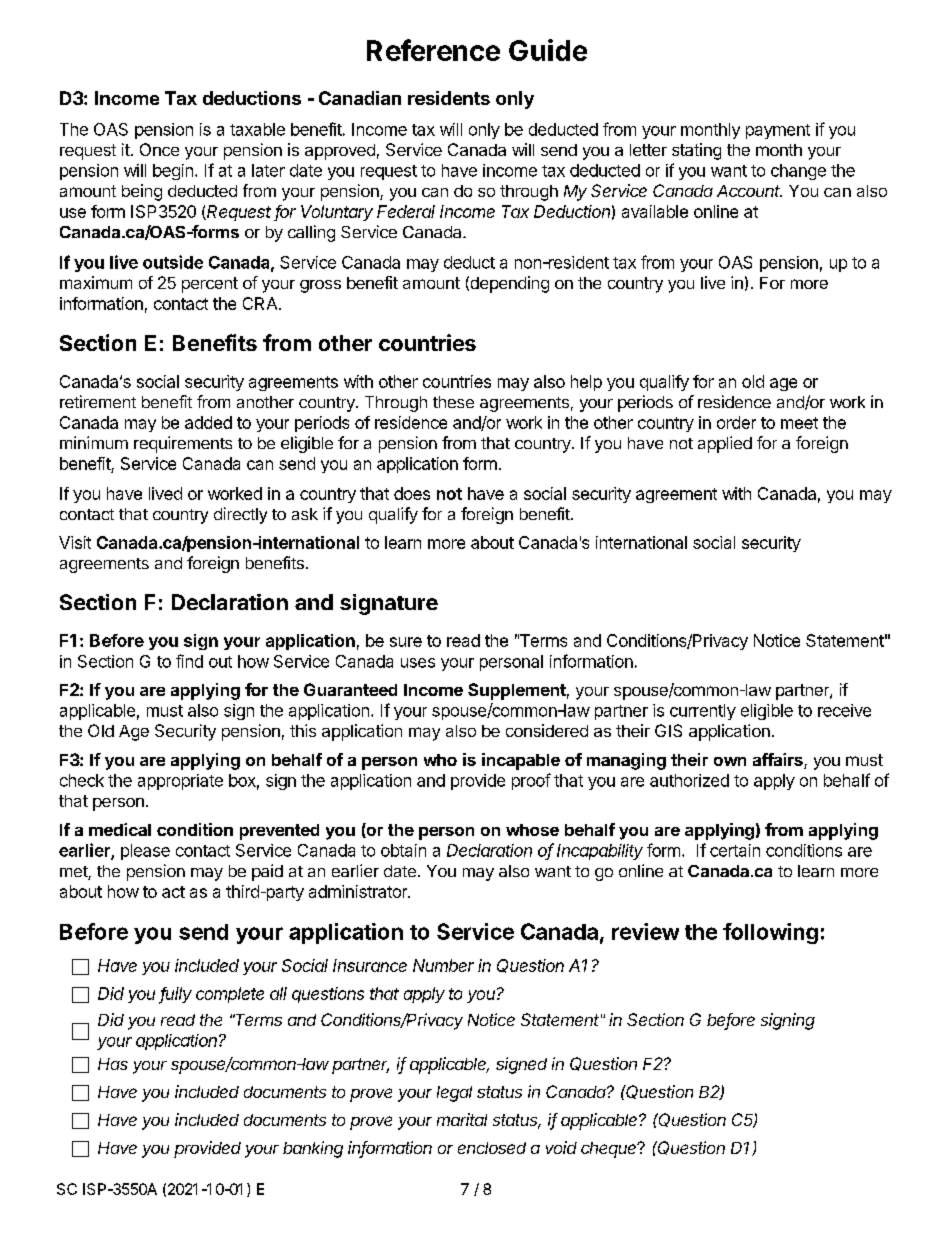 The height and width of the page is (1233, 952). I want to click on own, so click(730, 761).
